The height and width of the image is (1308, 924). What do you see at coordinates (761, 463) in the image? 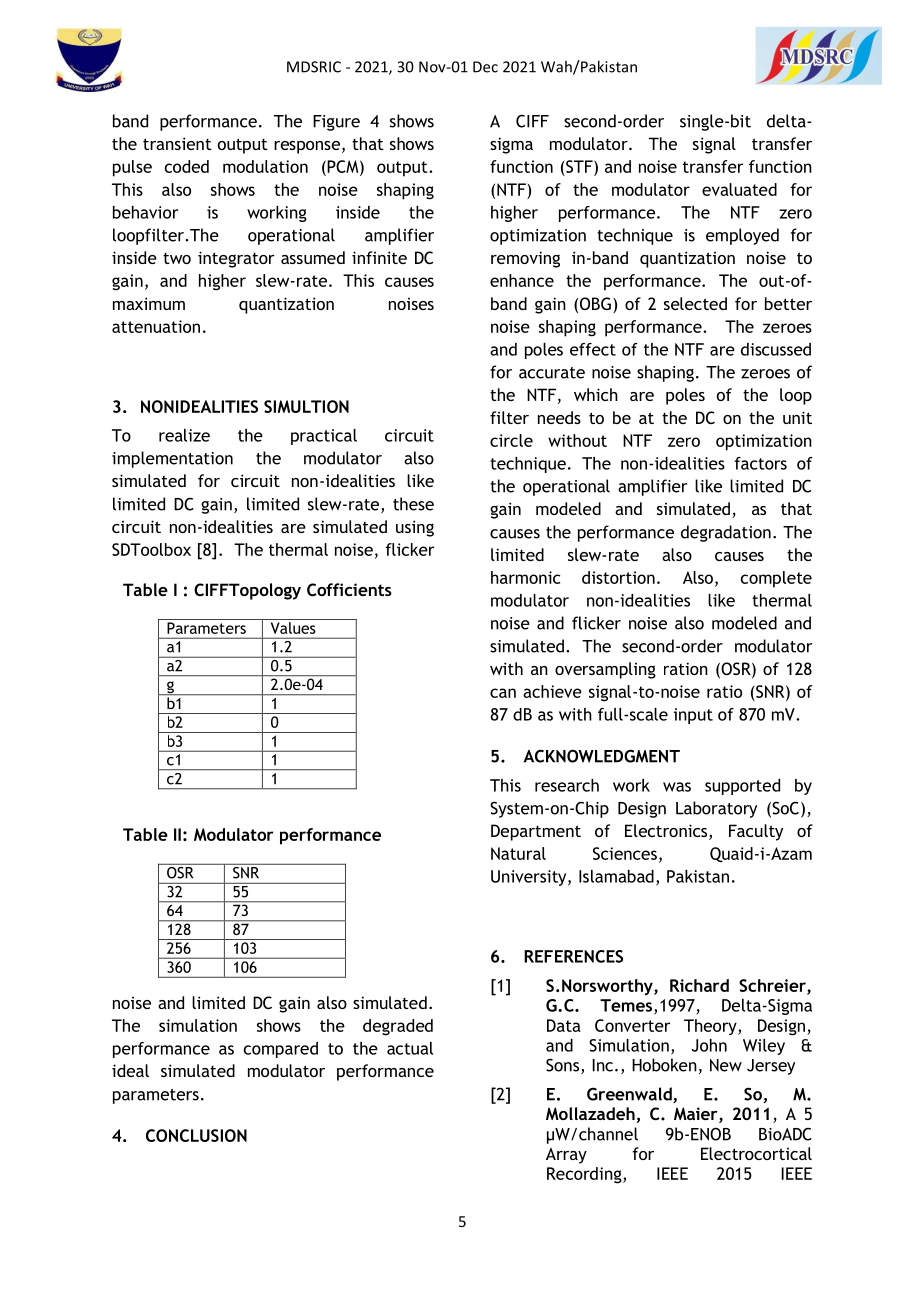
I see `factors` at bounding box center [761, 463].
